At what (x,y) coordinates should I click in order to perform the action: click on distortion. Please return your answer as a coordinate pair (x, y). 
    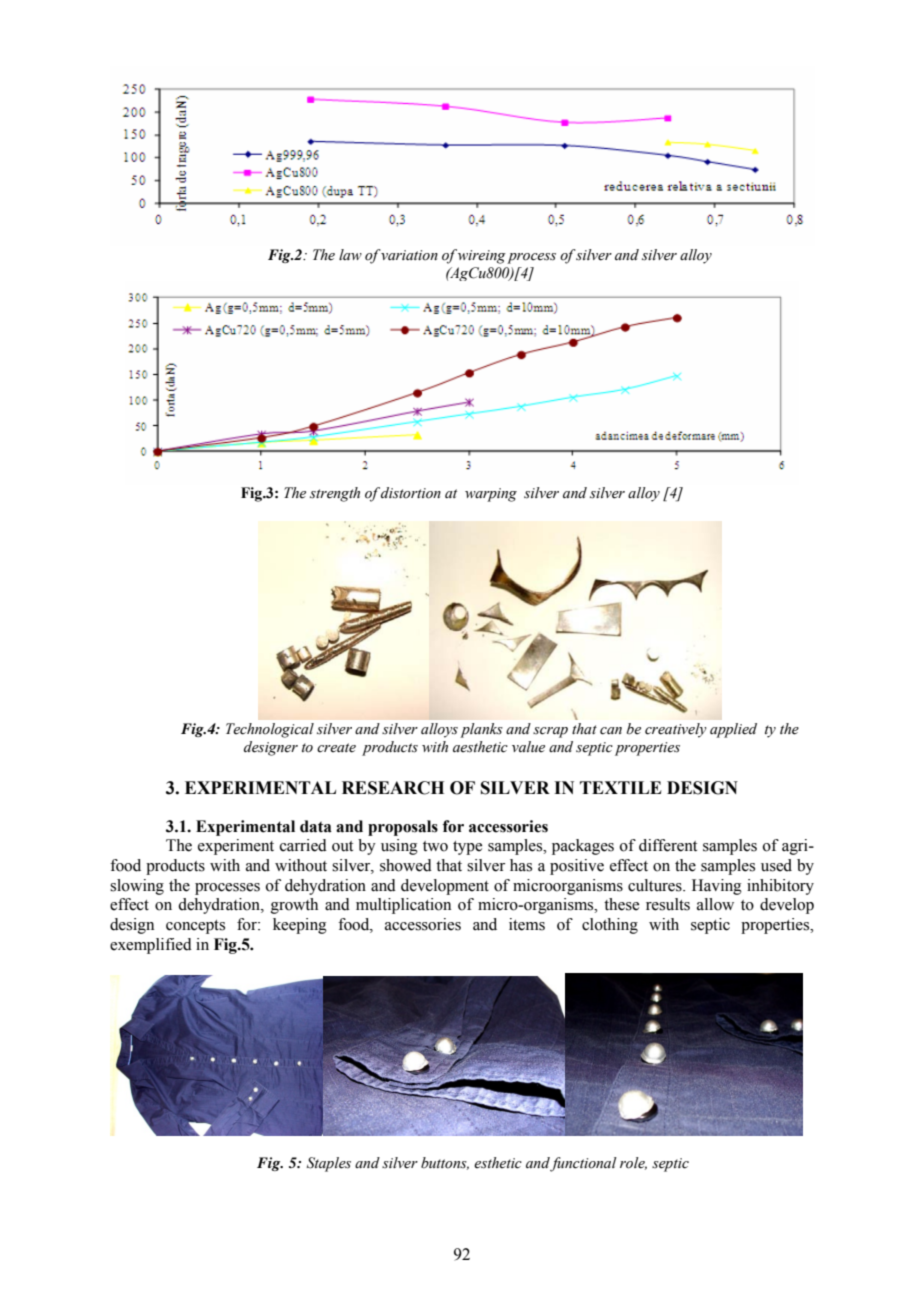
    Looking at the image, I should click on (411, 493).
